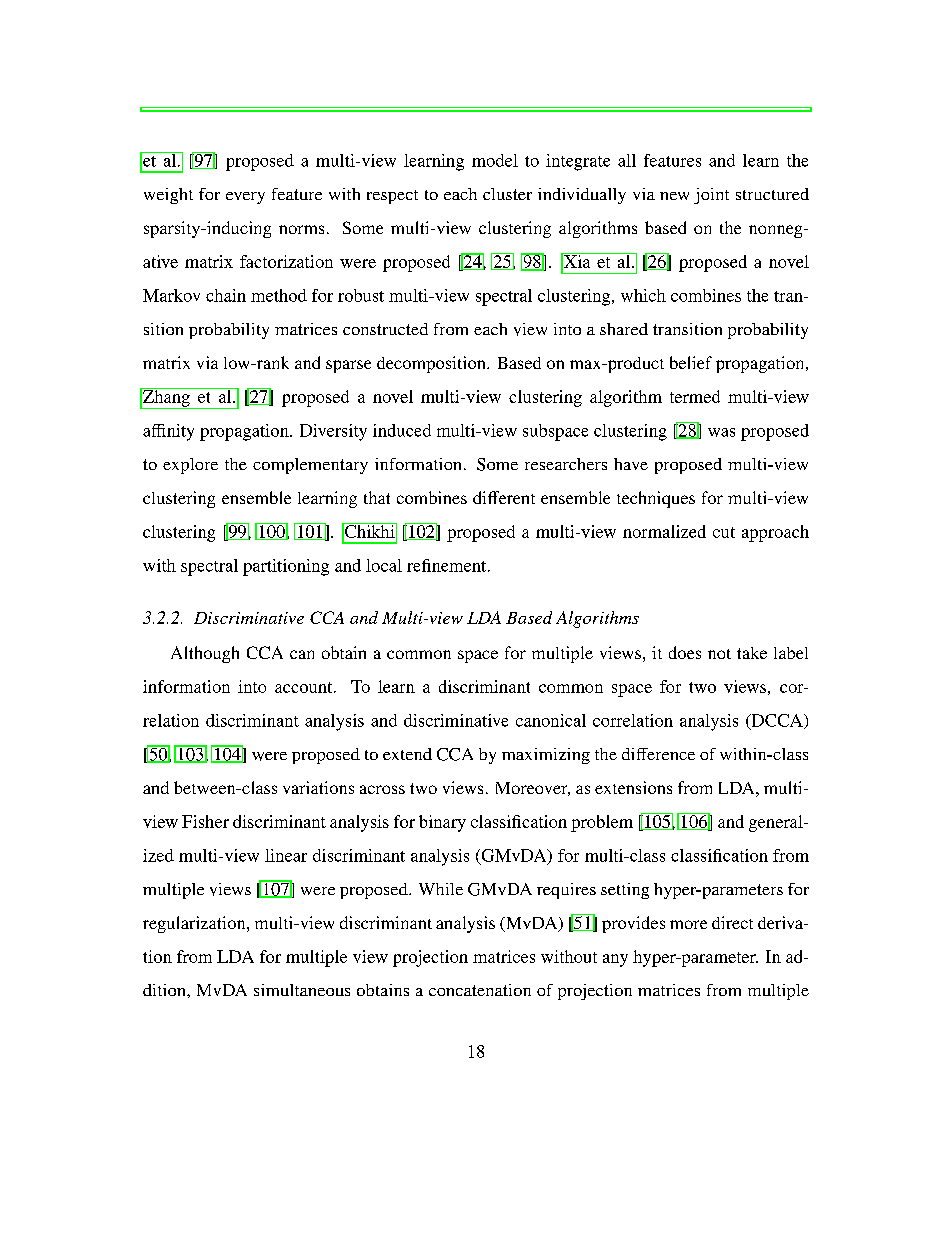 This screenshot has width=952, height=1233. What do you see at coordinates (724, 532) in the screenshot?
I see `cut` at bounding box center [724, 532].
